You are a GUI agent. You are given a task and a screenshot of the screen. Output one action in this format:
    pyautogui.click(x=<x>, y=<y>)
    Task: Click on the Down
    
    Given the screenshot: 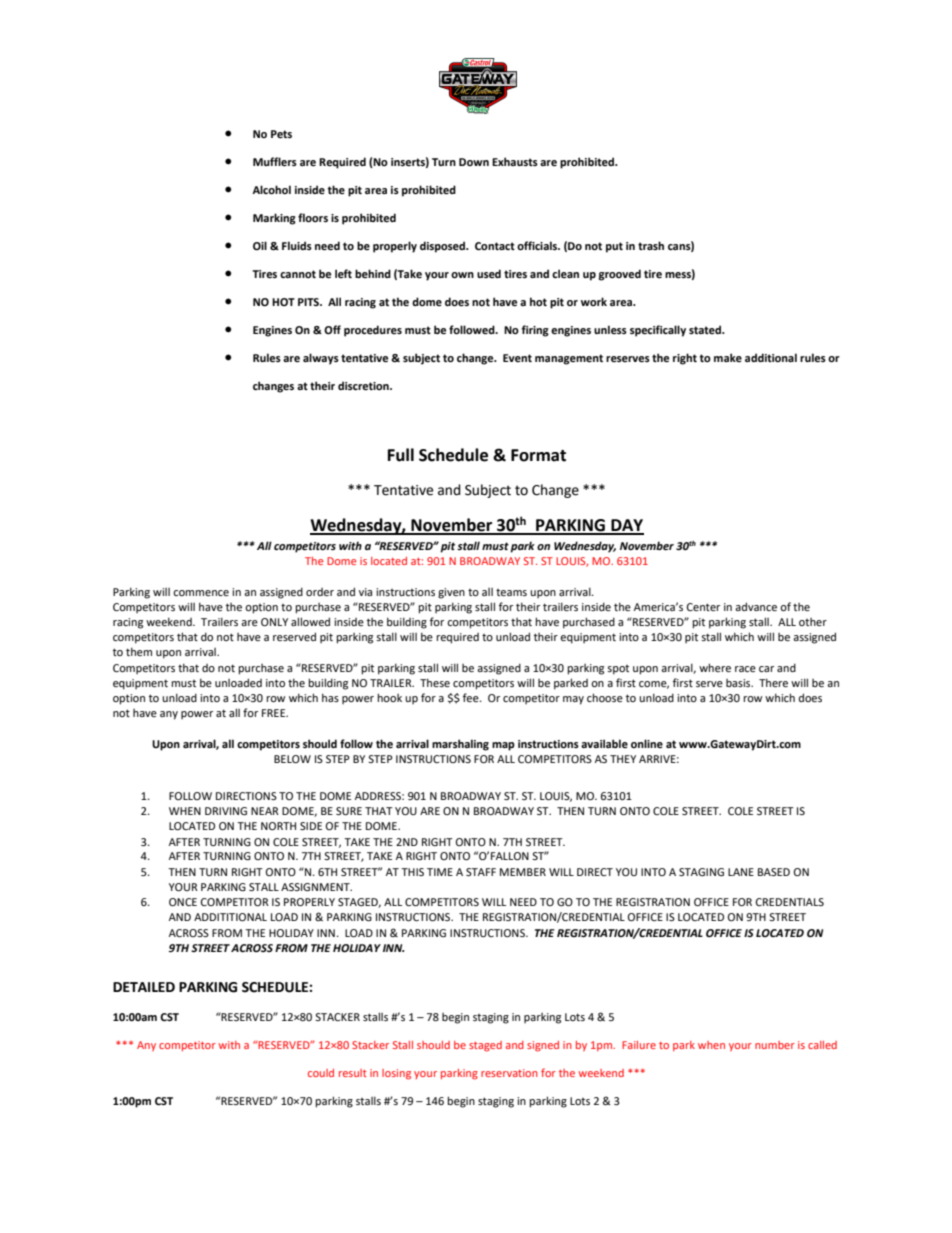 What is the action you would take?
    pyautogui.click(x=474, y=162)
